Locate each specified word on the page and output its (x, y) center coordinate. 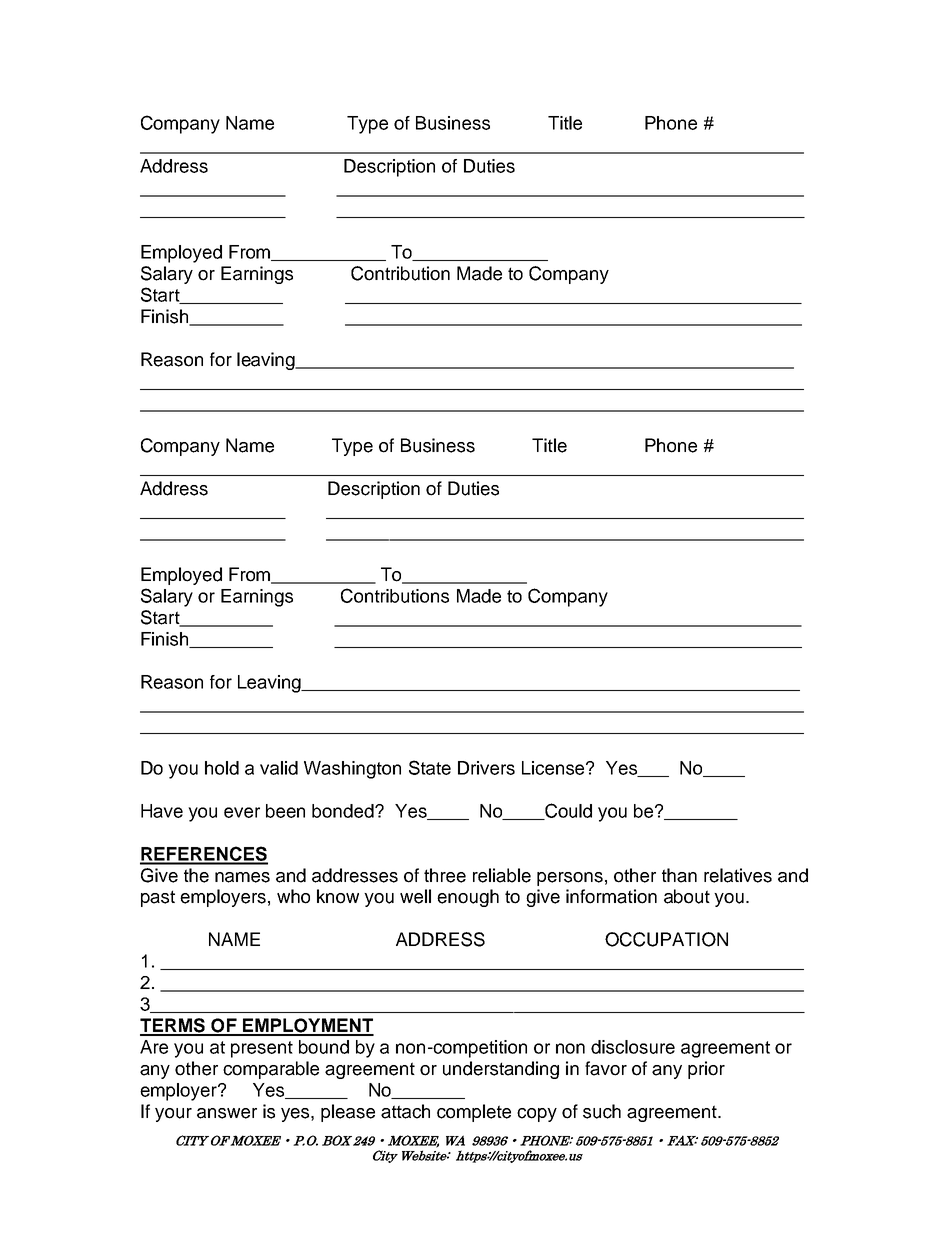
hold (222, 768)
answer (227, 1113)
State (430, 767)
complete (474, 1113)
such (602, 1111)
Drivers (486, 768)
